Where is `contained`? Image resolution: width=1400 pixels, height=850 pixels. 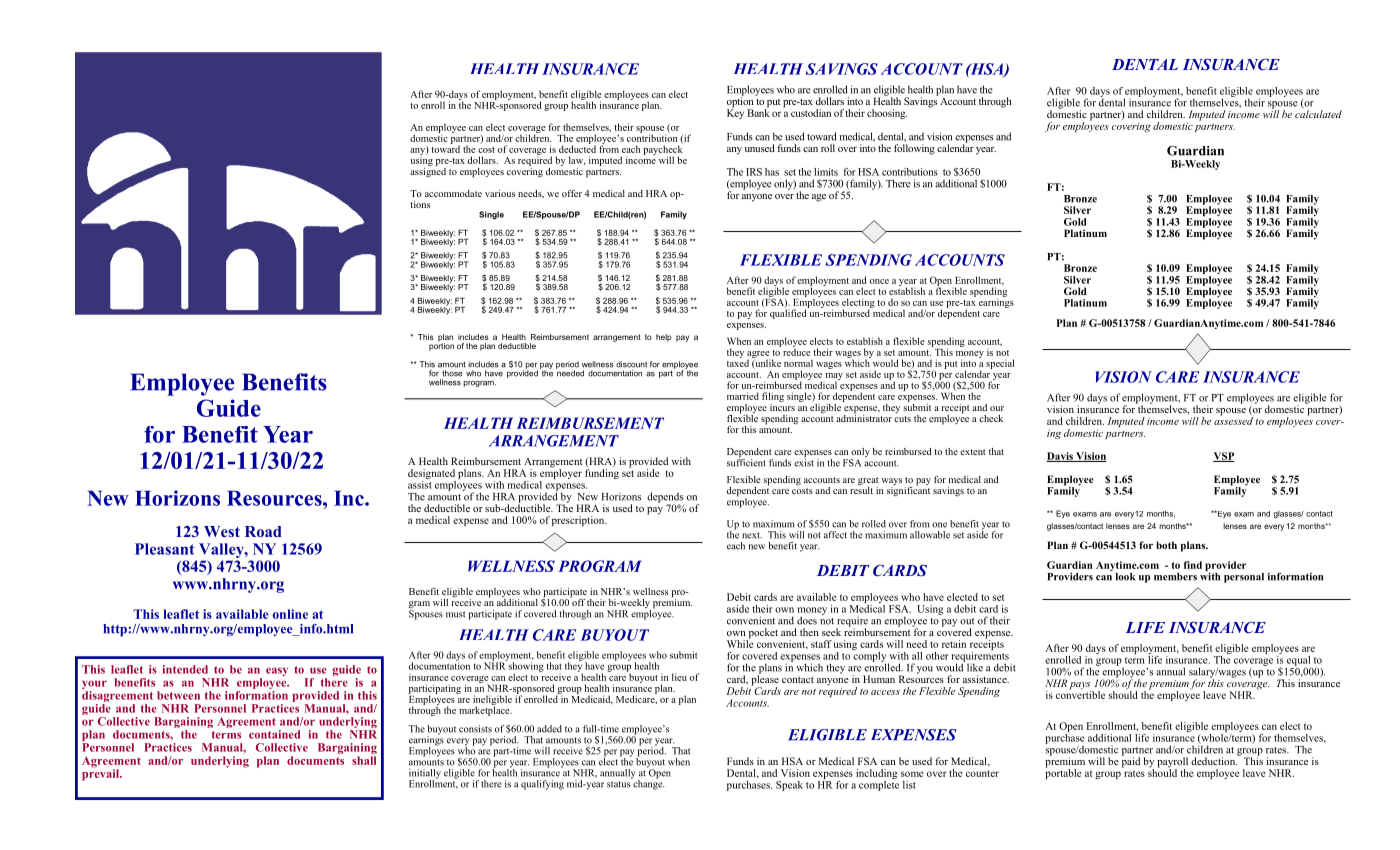 contained is located at coordinates (274, 734).
